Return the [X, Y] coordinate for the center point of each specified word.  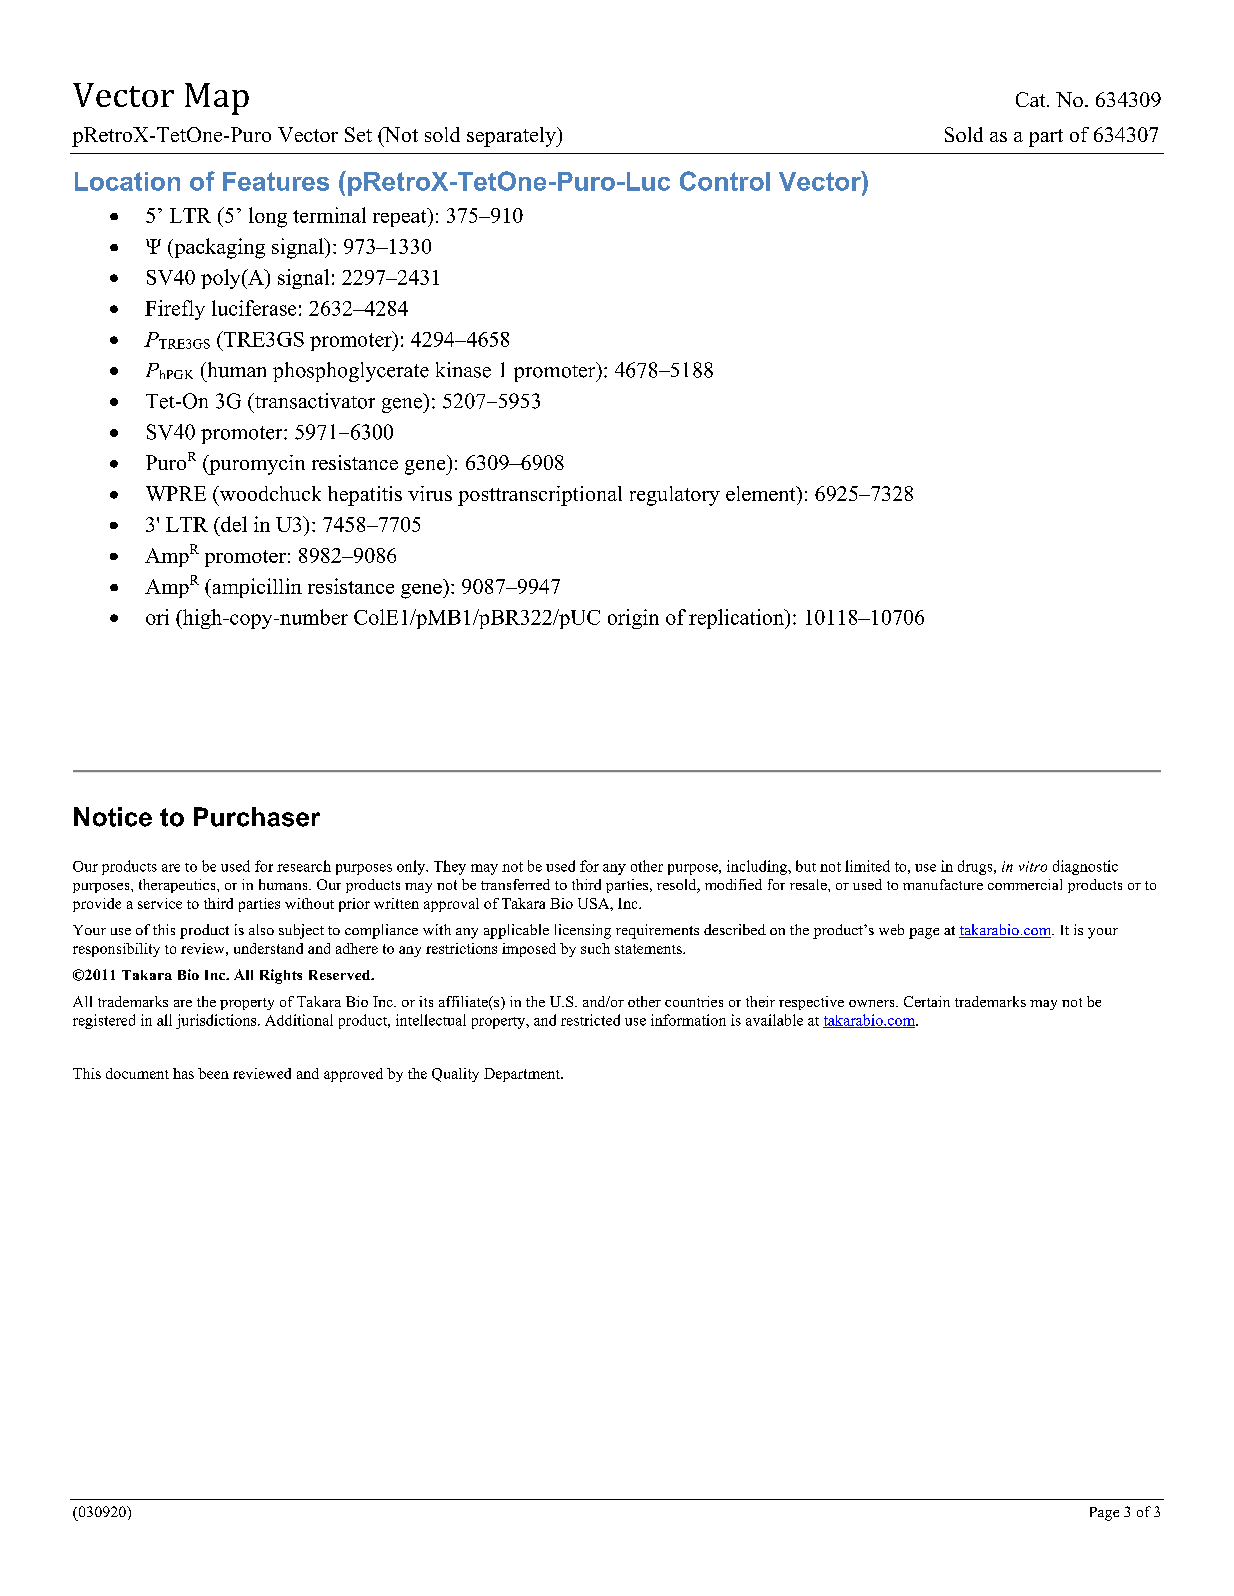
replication [737, 619]
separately [512, 137]
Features [276, 181]
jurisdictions [217, 1021]
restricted [590, 1020]
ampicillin [256, 588]
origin [633, 619]
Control [725, 181]
